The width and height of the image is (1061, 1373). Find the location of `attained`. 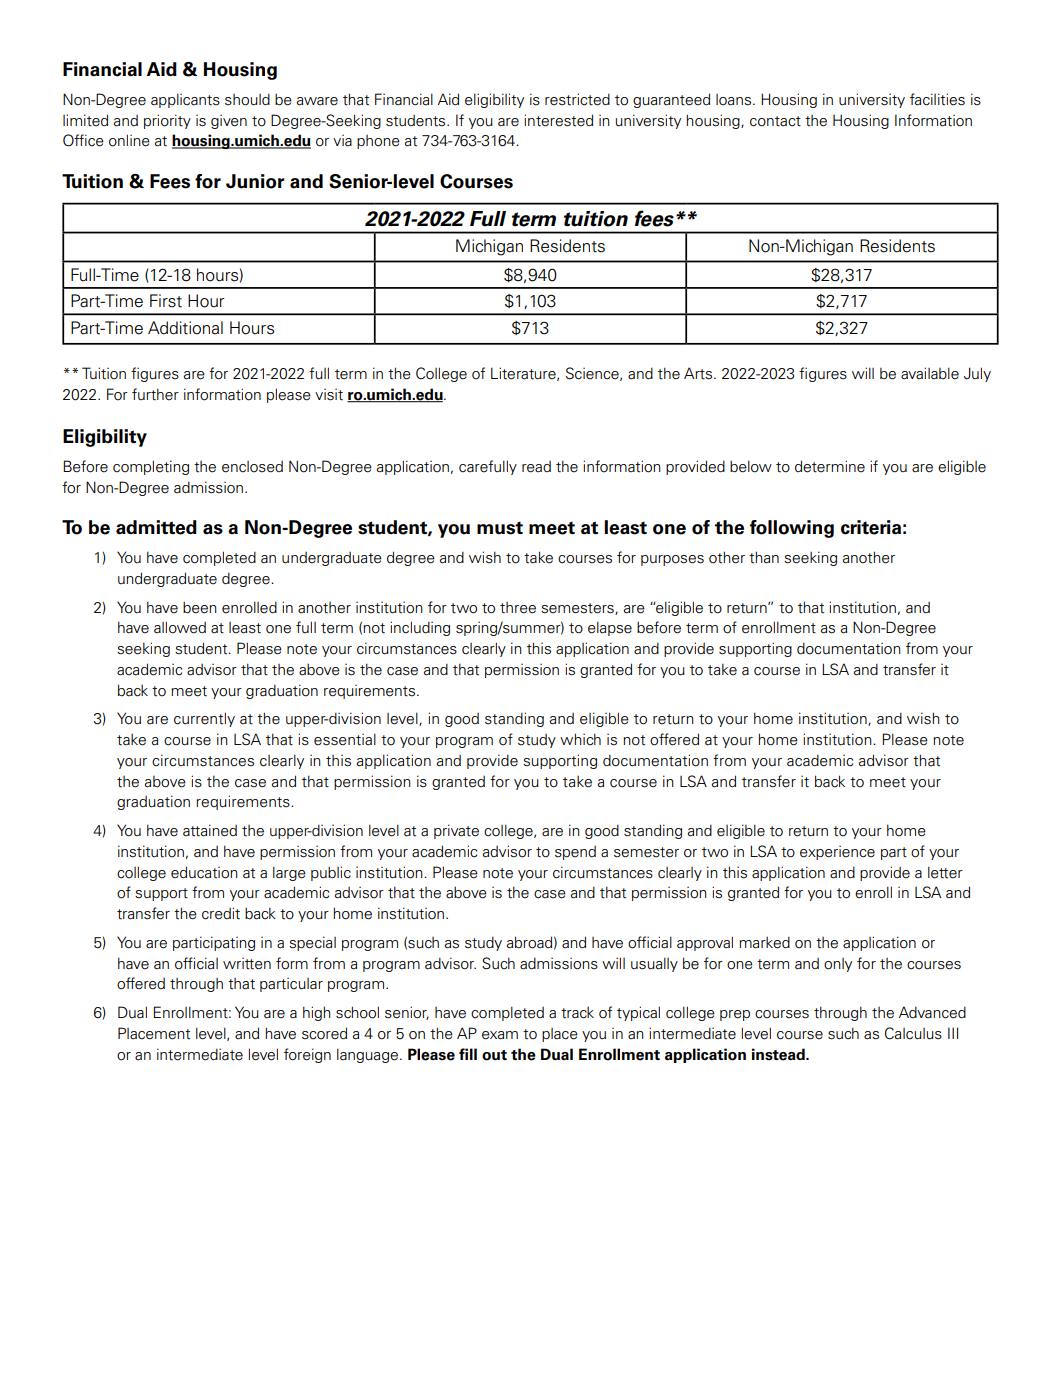

attained is located at coordinates (210, 830).
